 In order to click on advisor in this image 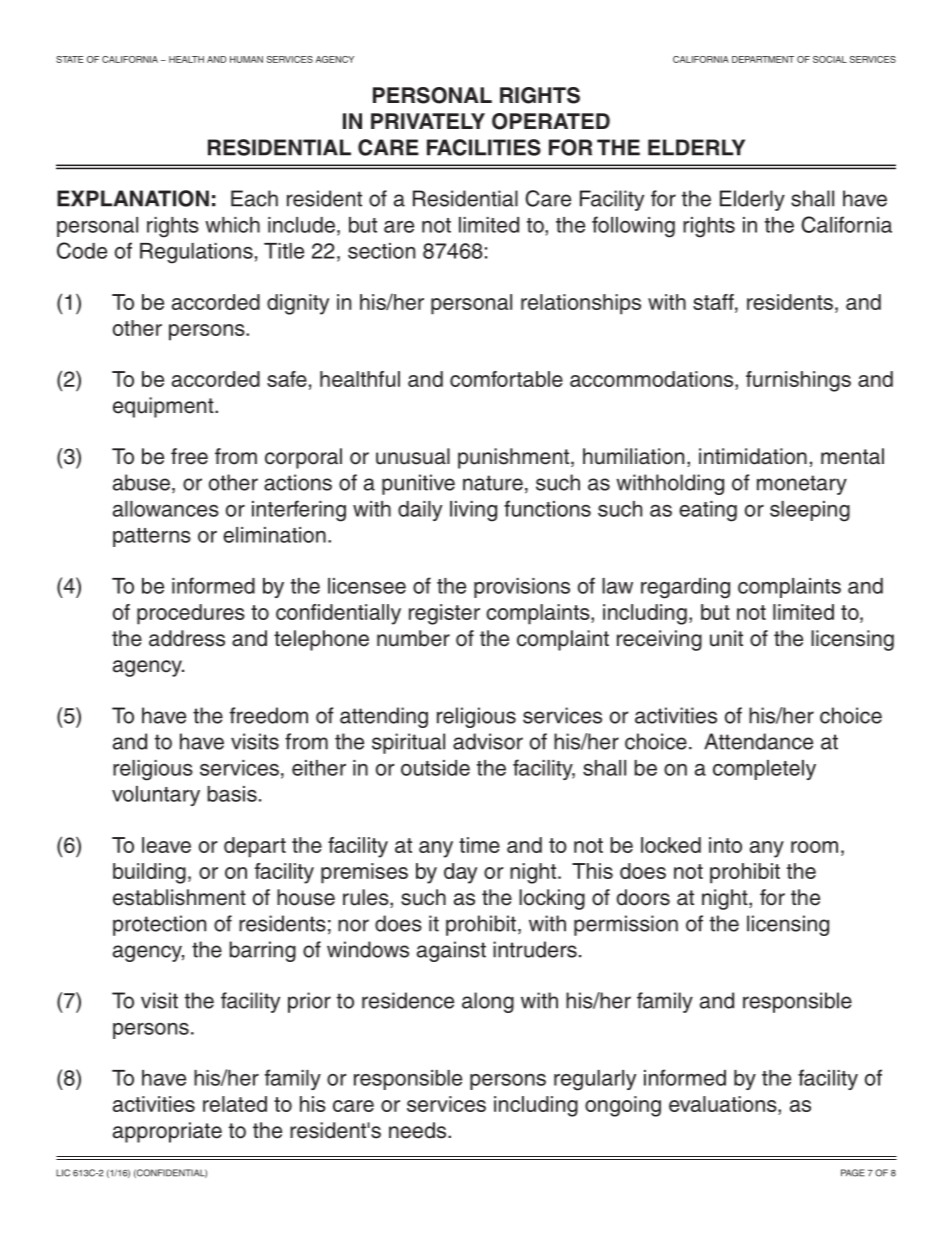, I will do `click(488, 741)`.
